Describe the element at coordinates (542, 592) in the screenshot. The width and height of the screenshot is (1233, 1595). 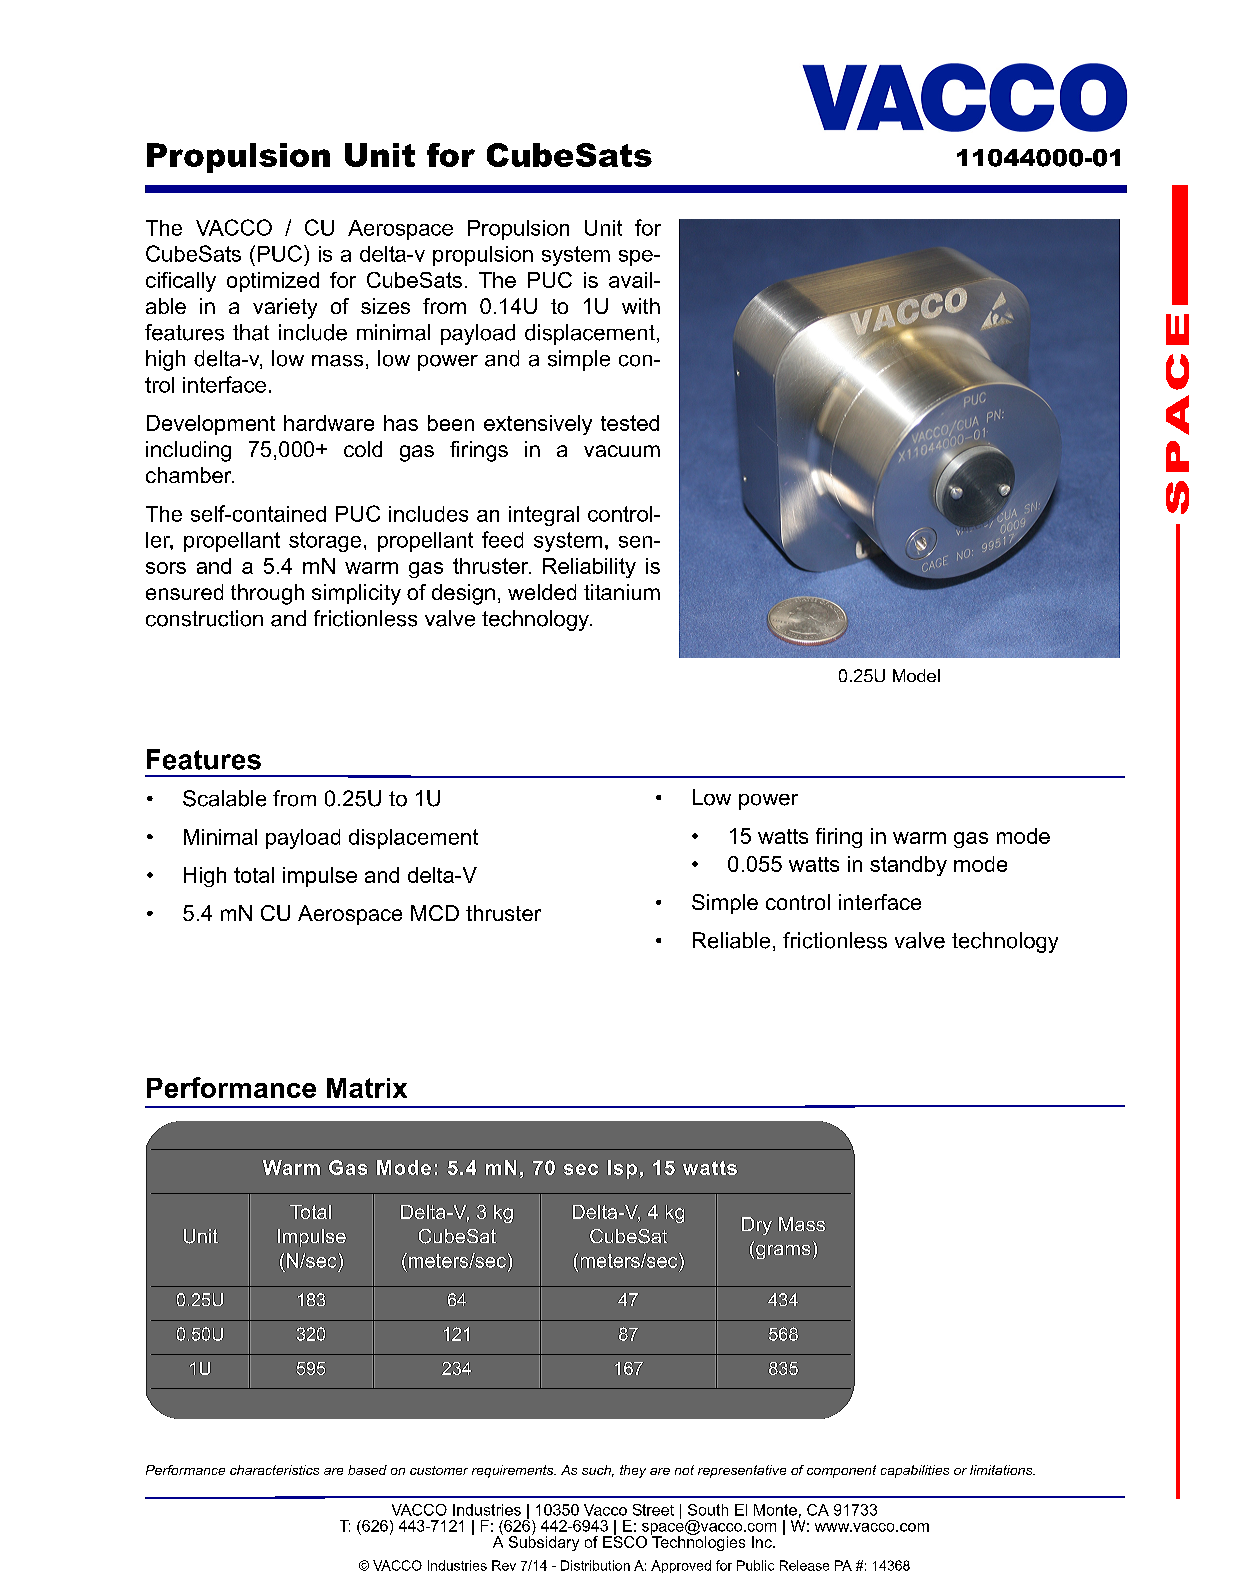
I see `welded` at that location.
